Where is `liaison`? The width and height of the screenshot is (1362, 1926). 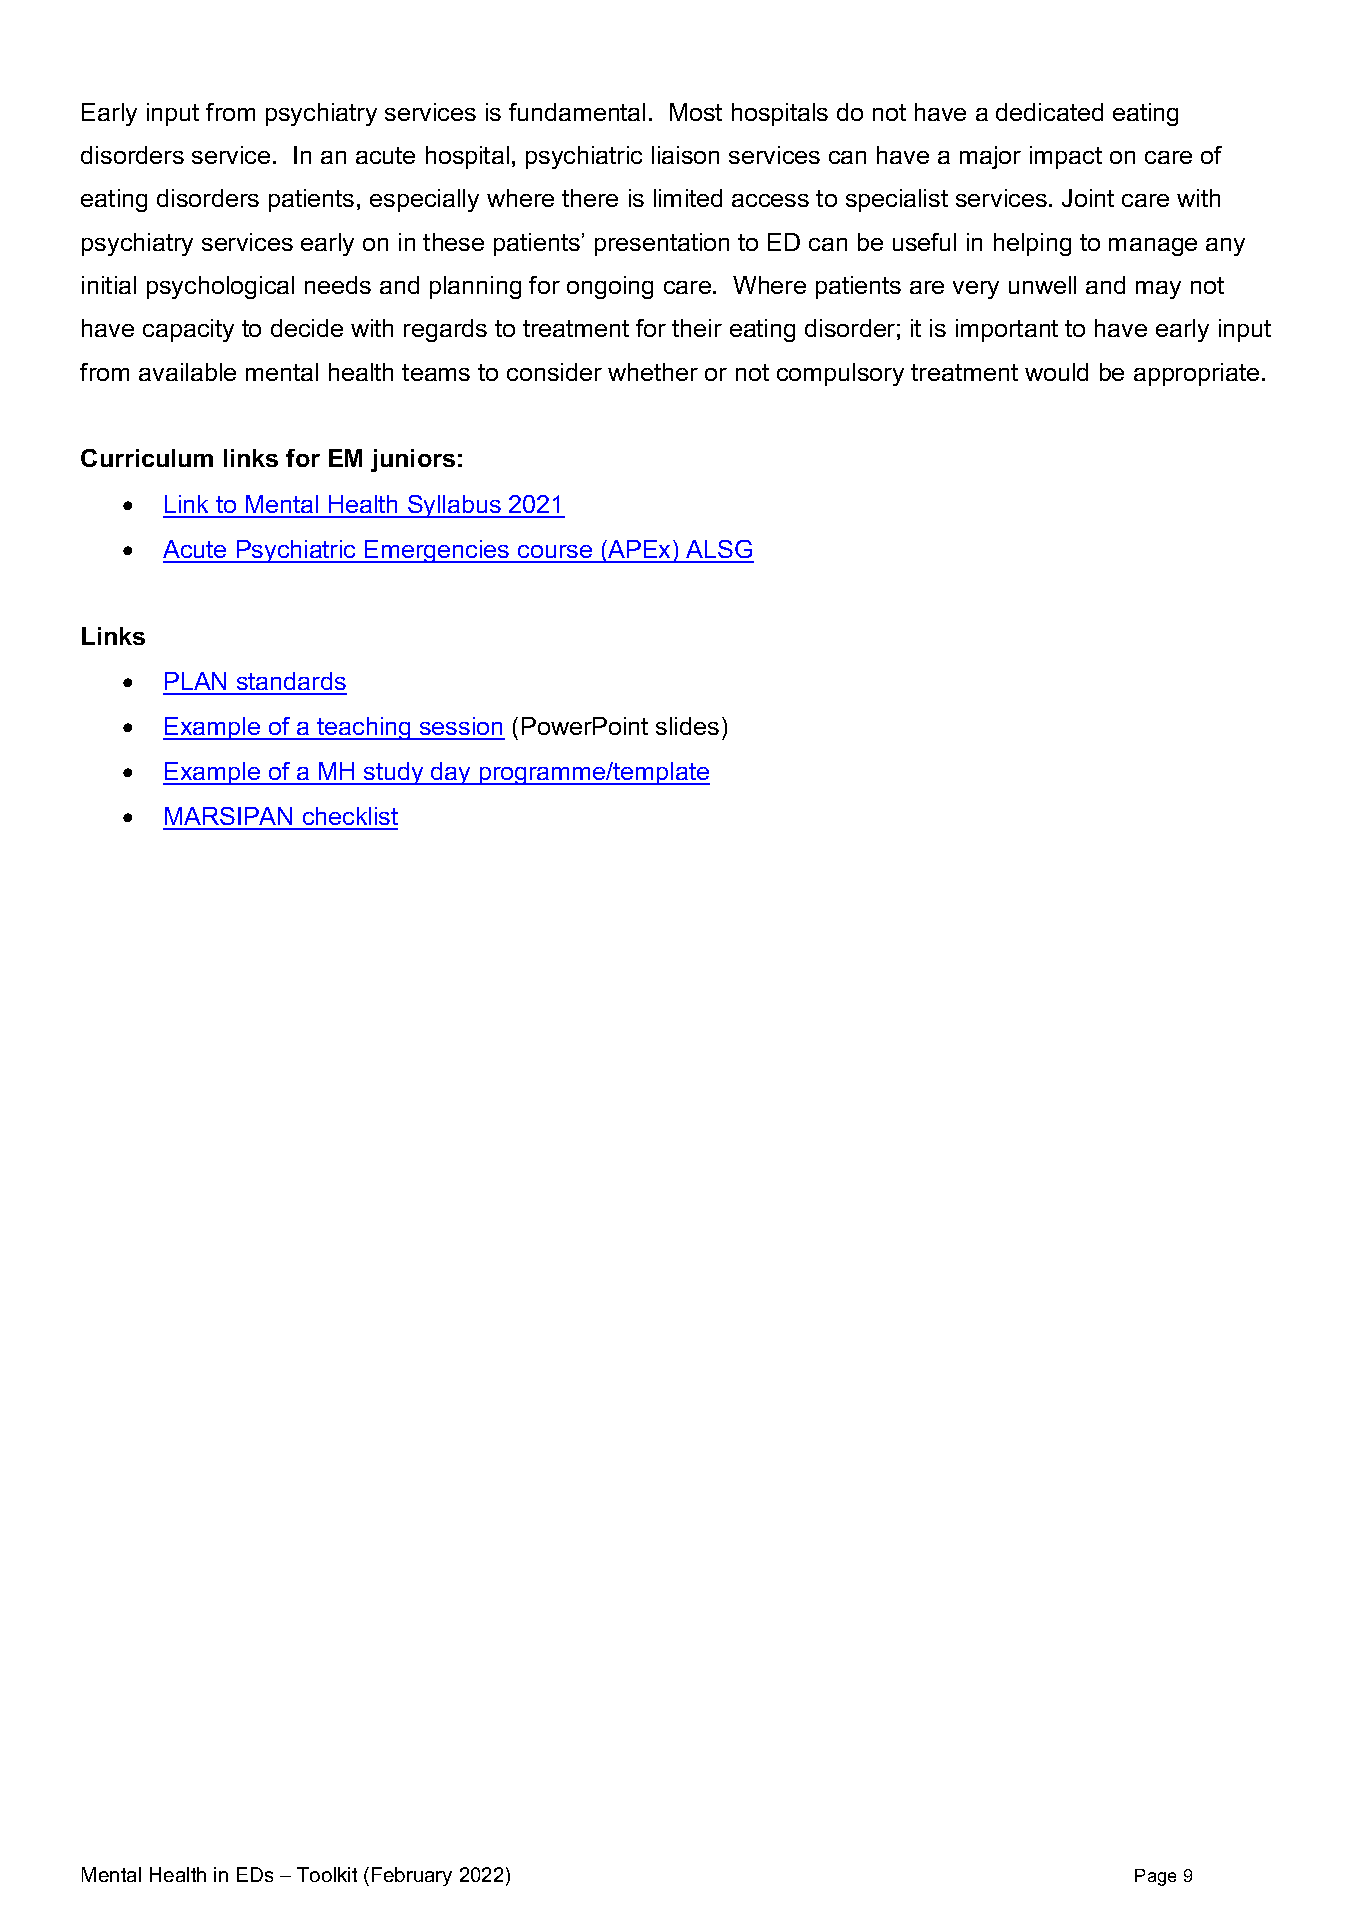 liaison is located at coordinates (685, 155).
